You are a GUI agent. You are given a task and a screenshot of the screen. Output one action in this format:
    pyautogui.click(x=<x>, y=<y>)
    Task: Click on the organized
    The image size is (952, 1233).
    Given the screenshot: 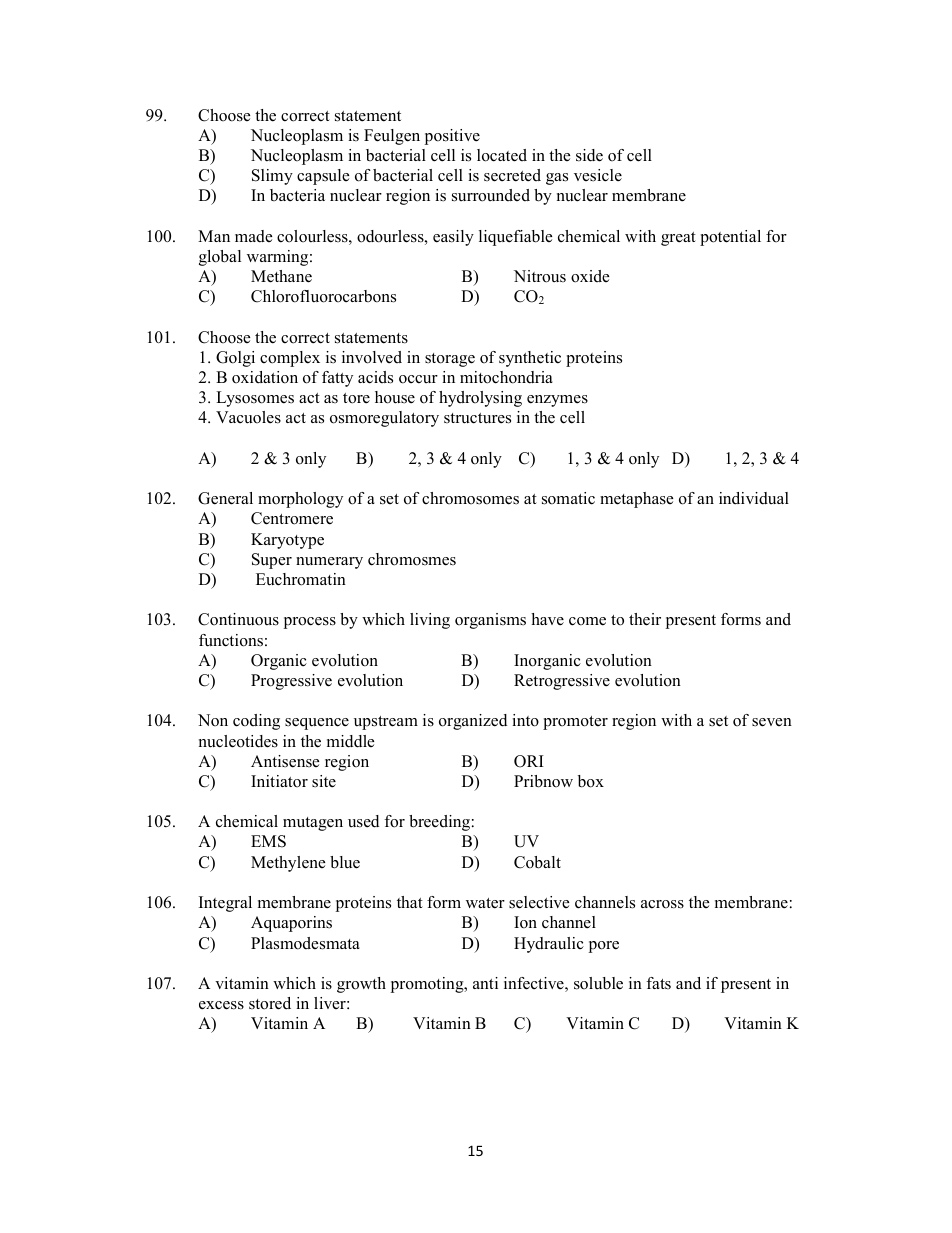 What is the action you would take?
    pyautogui.click(x=473, y=722)
